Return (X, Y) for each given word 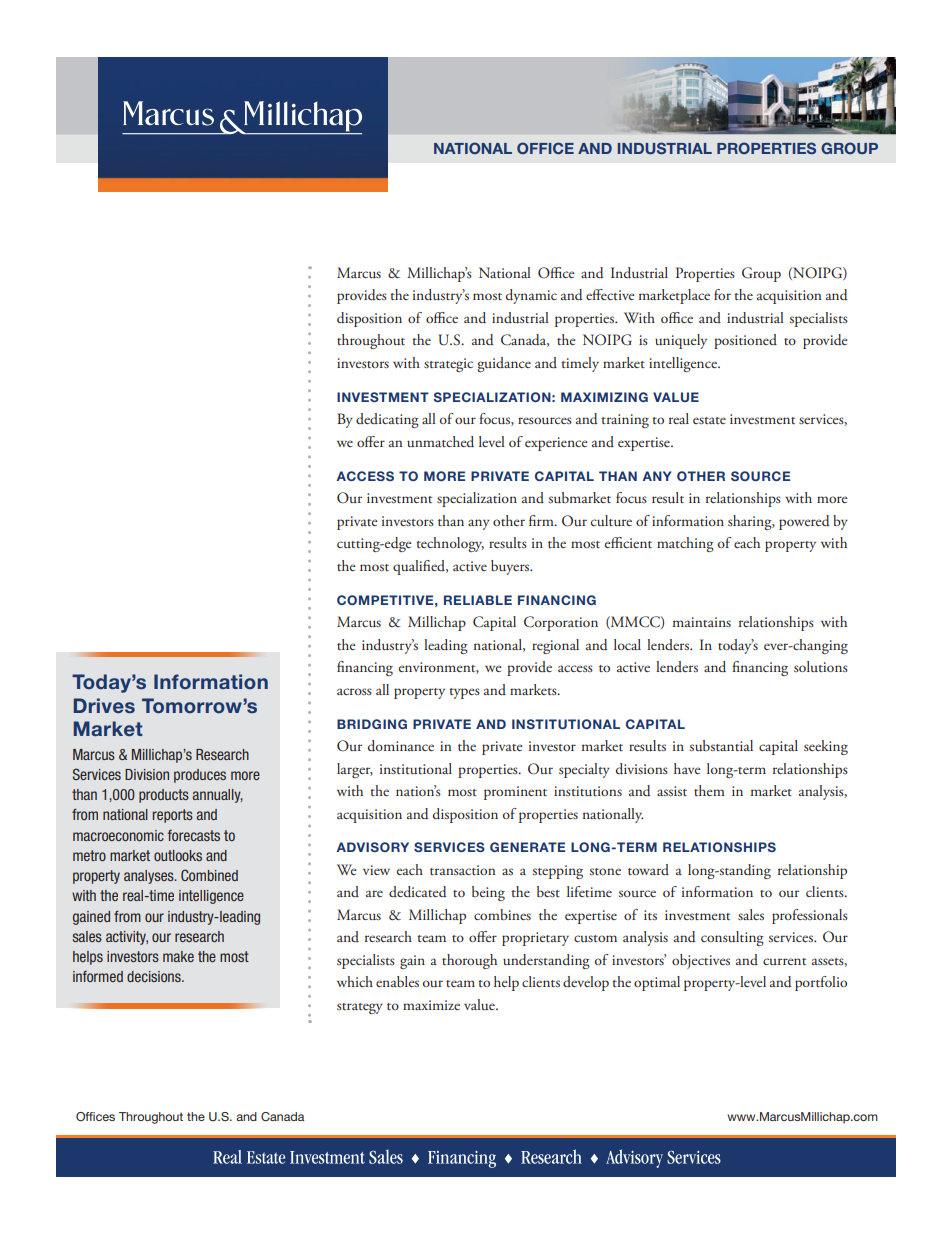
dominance (401, 746)
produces (200, 776)
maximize (431, 1005)
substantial (721, 745)
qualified (420, 567)
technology (450, 544)
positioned (745, 341)
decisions (155, 976)
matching (685, 544)
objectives (701, 961)
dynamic (531, 296)
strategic (448, 365)
